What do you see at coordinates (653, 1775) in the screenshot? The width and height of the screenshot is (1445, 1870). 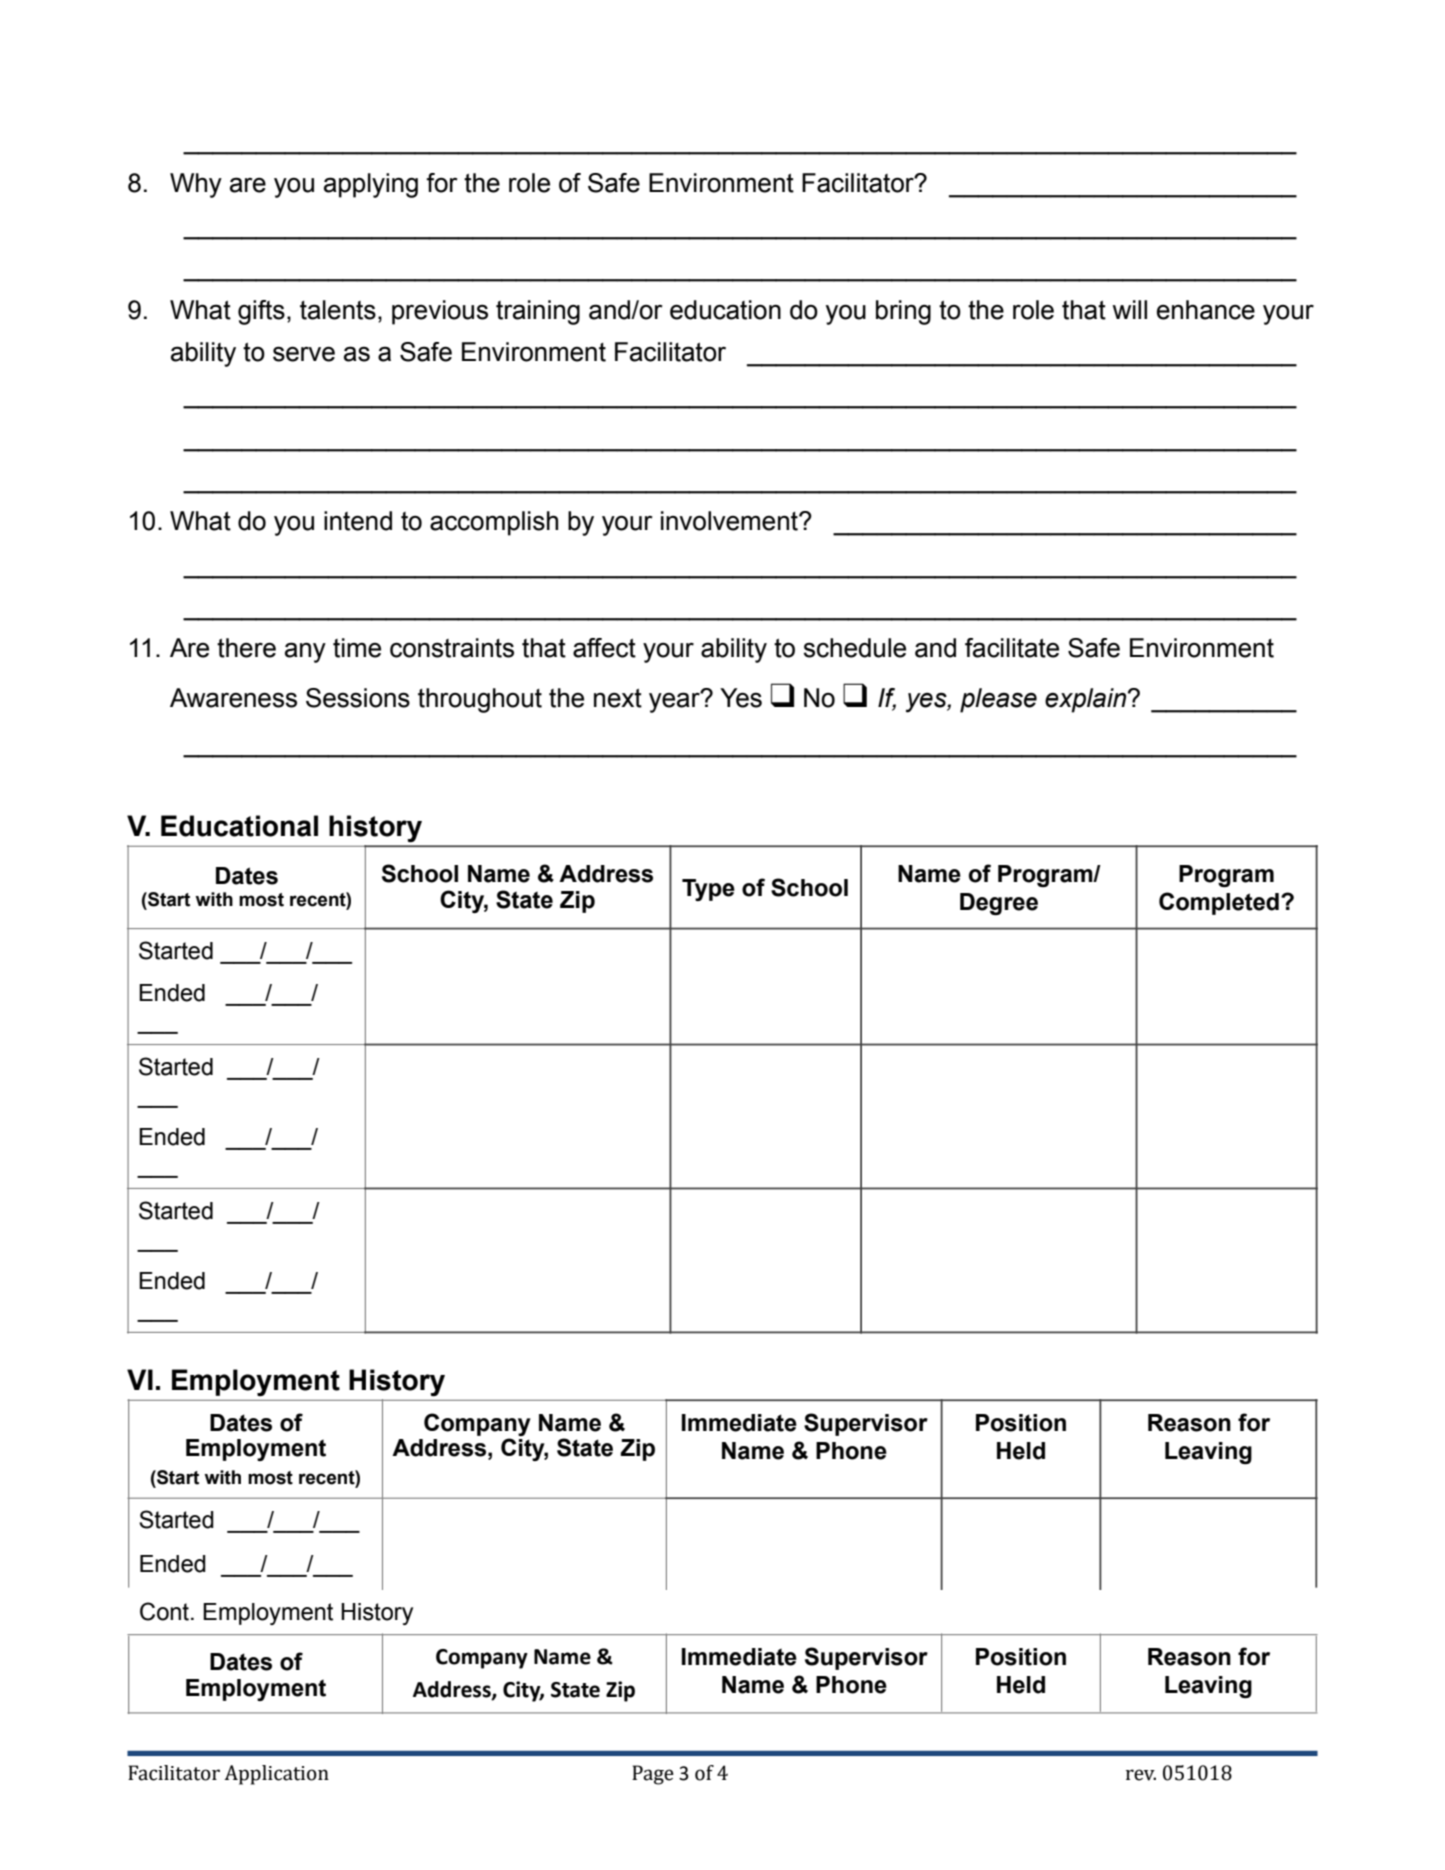 I see `Page` at bounding box center [653, 1775].
